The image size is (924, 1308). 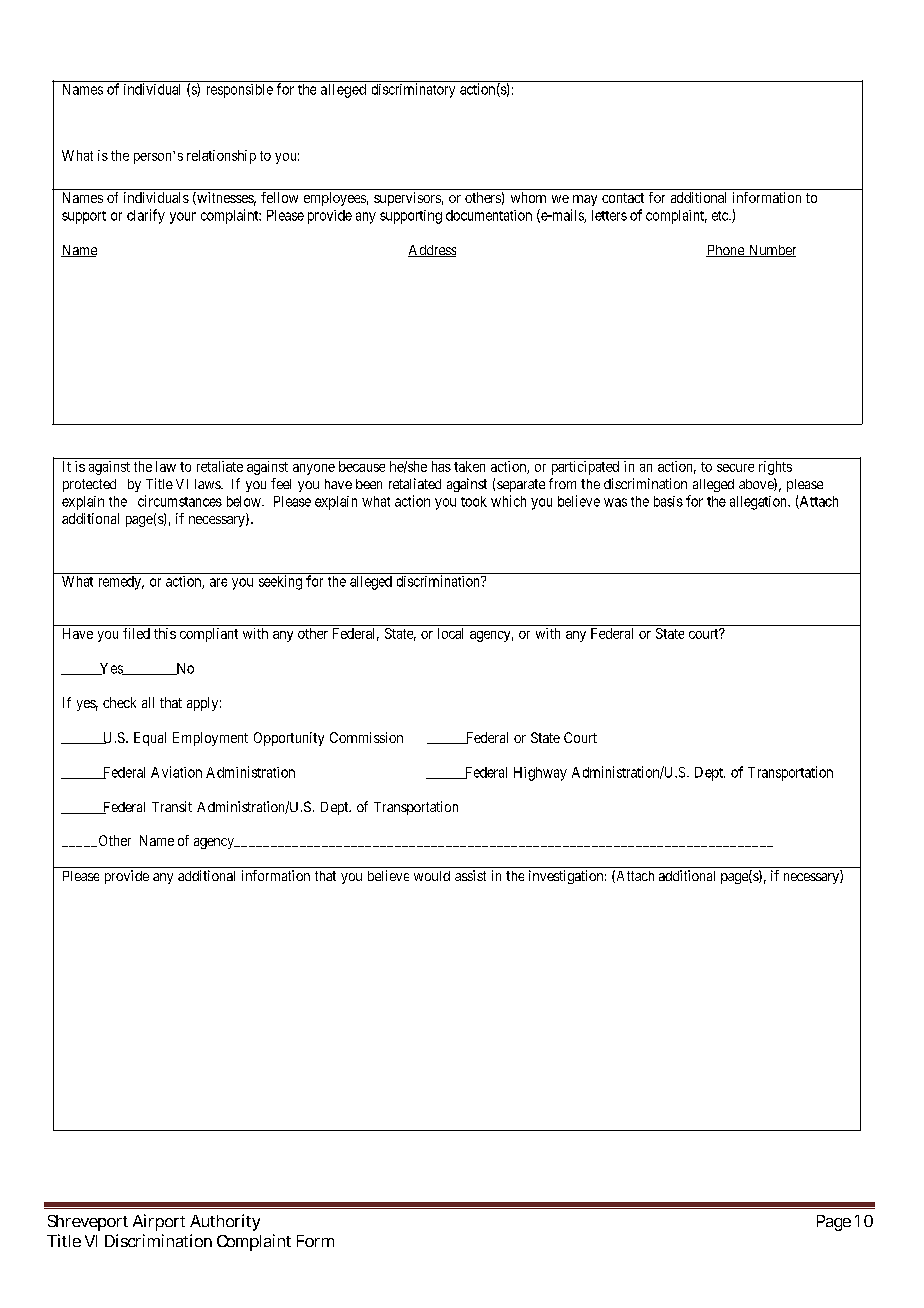 What do you see at coordinates (470, 875) in the screenshot?
I see `assist` at bounding box center [470, 875].
